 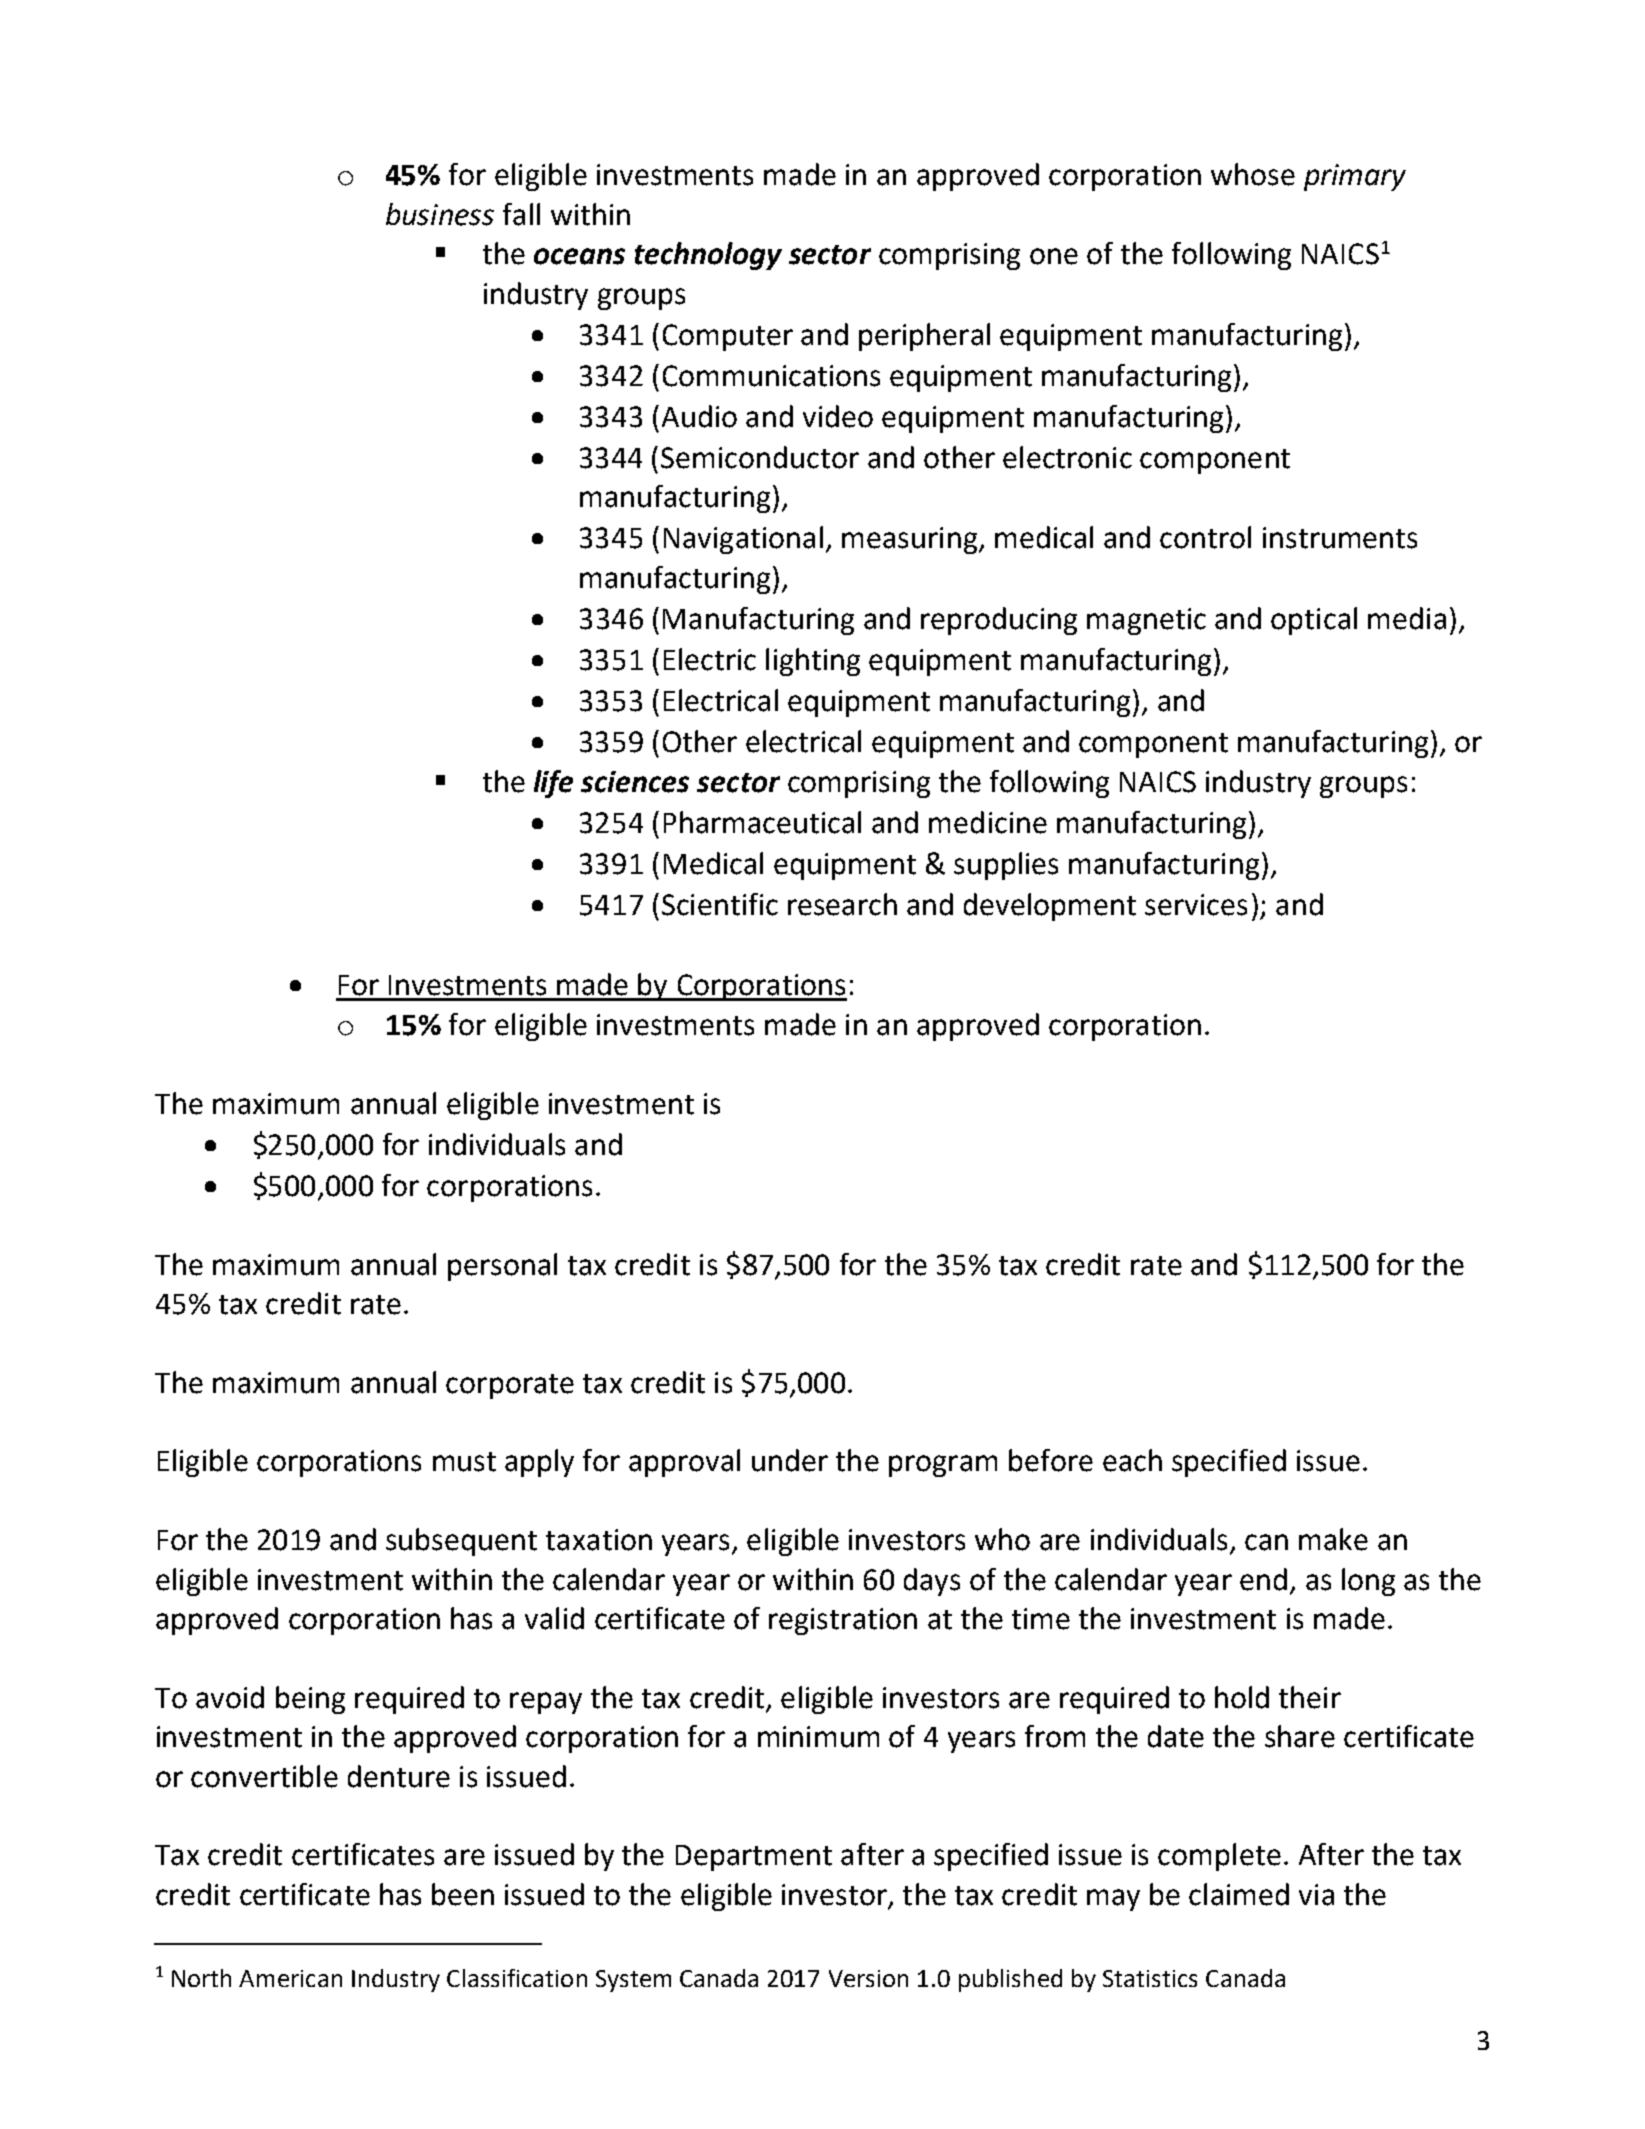 What do you see at coordinates (1253, 174) in the document?
I see `whose` at bounding box center [1253, 174].
